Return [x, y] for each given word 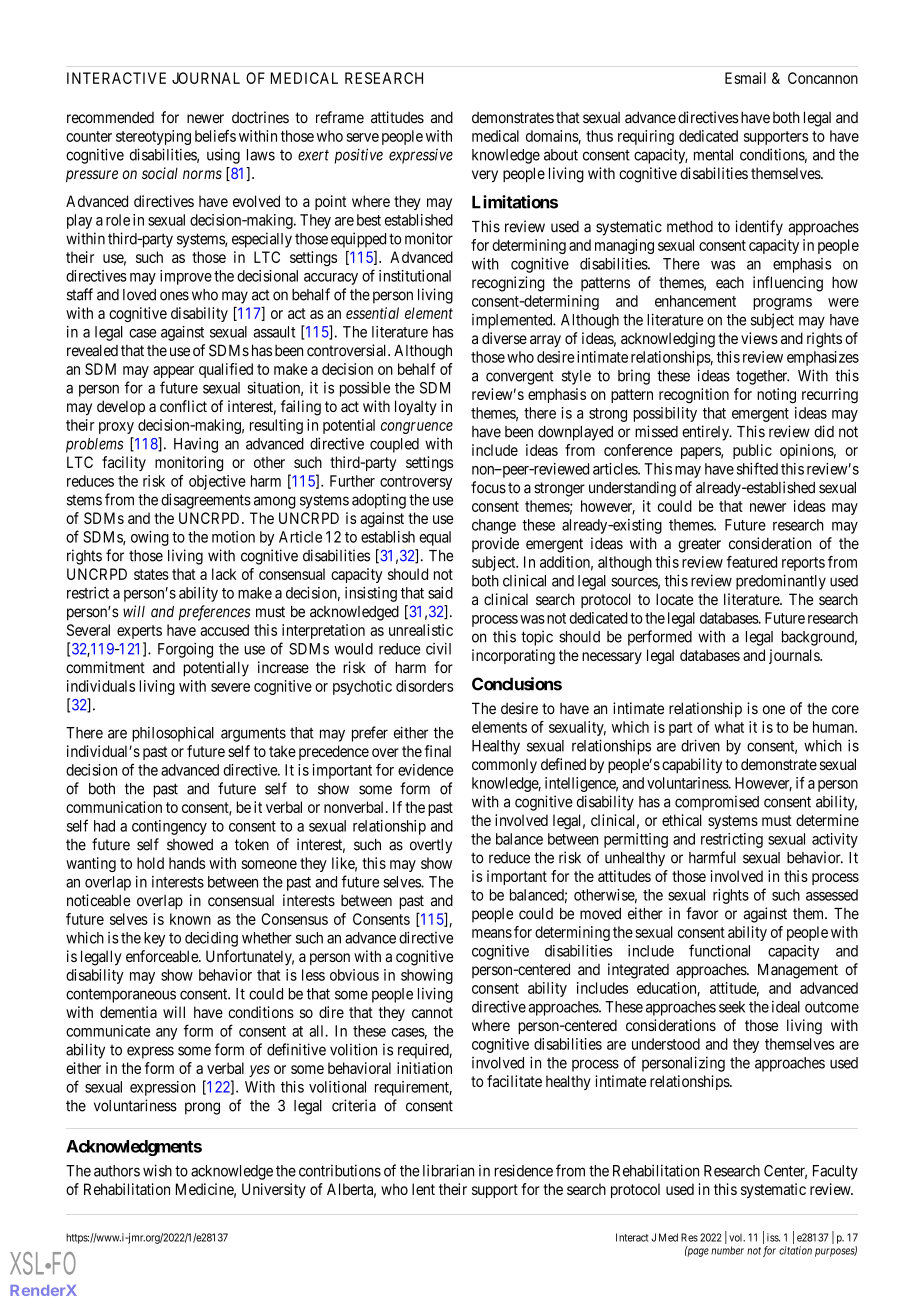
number [727, 1250]
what [729, 727]
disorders [424, 686]
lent [423, 1189]
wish [157, 1170]
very [485, 176]
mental [713, 155]
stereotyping [153, 137]
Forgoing [185, 650]
